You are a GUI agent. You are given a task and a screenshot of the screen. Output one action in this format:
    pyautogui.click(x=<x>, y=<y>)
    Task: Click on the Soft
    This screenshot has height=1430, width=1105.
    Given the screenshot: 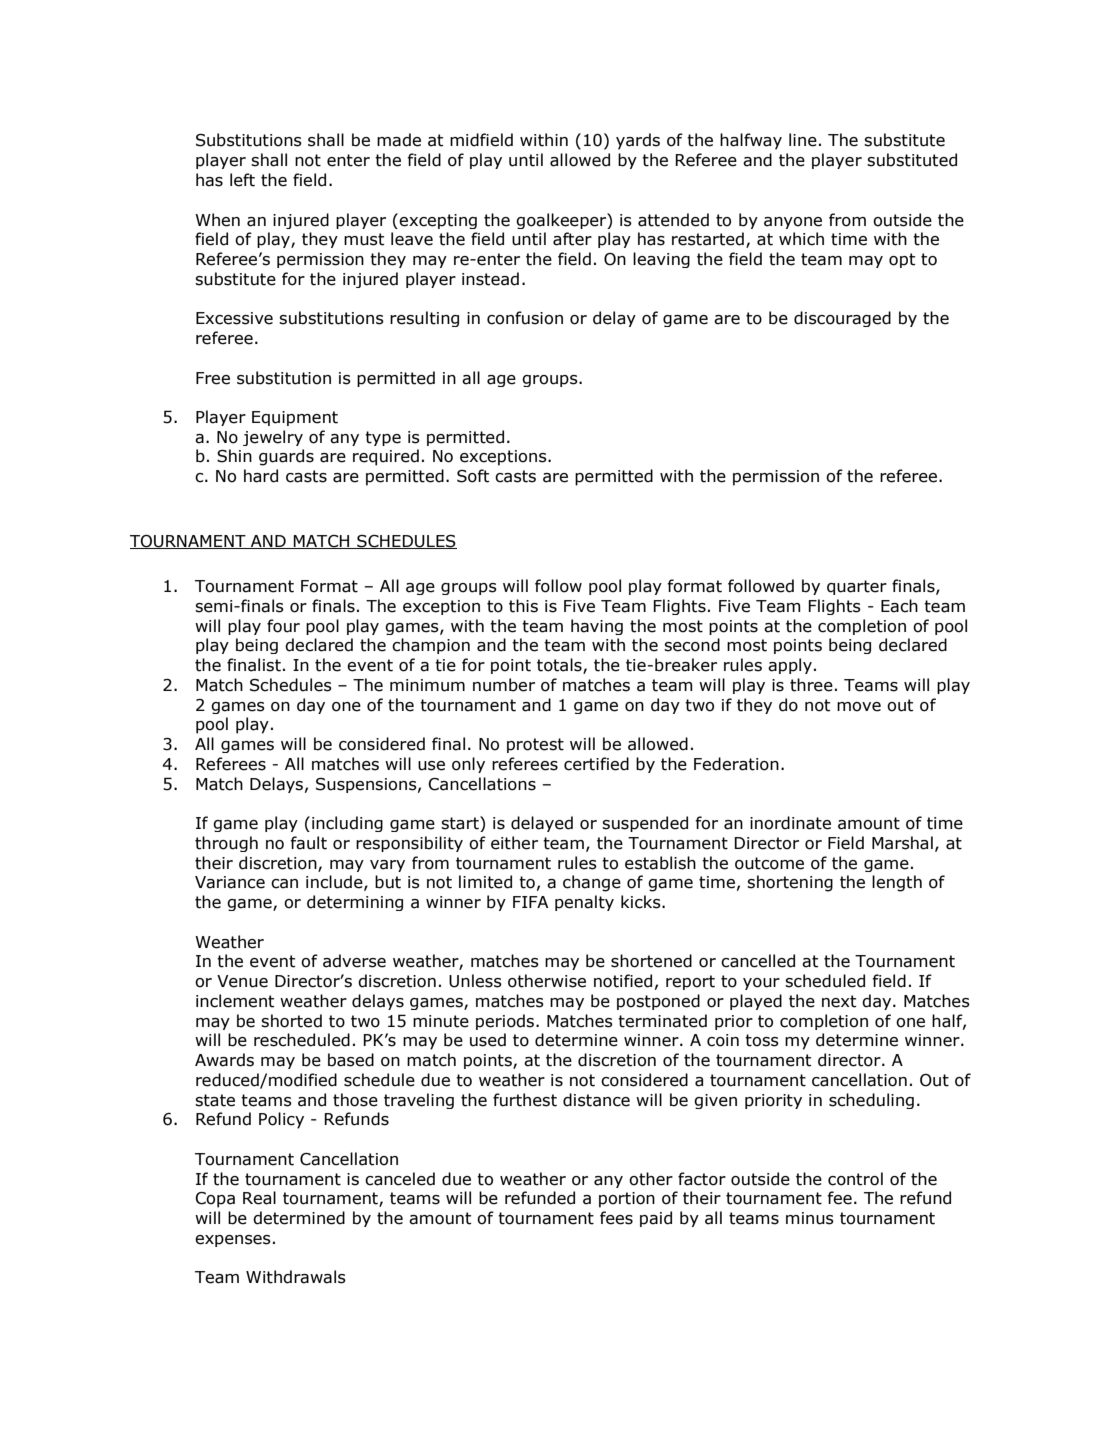 What is the action you would take?
    pyautogui.click(x=473, y=476)
